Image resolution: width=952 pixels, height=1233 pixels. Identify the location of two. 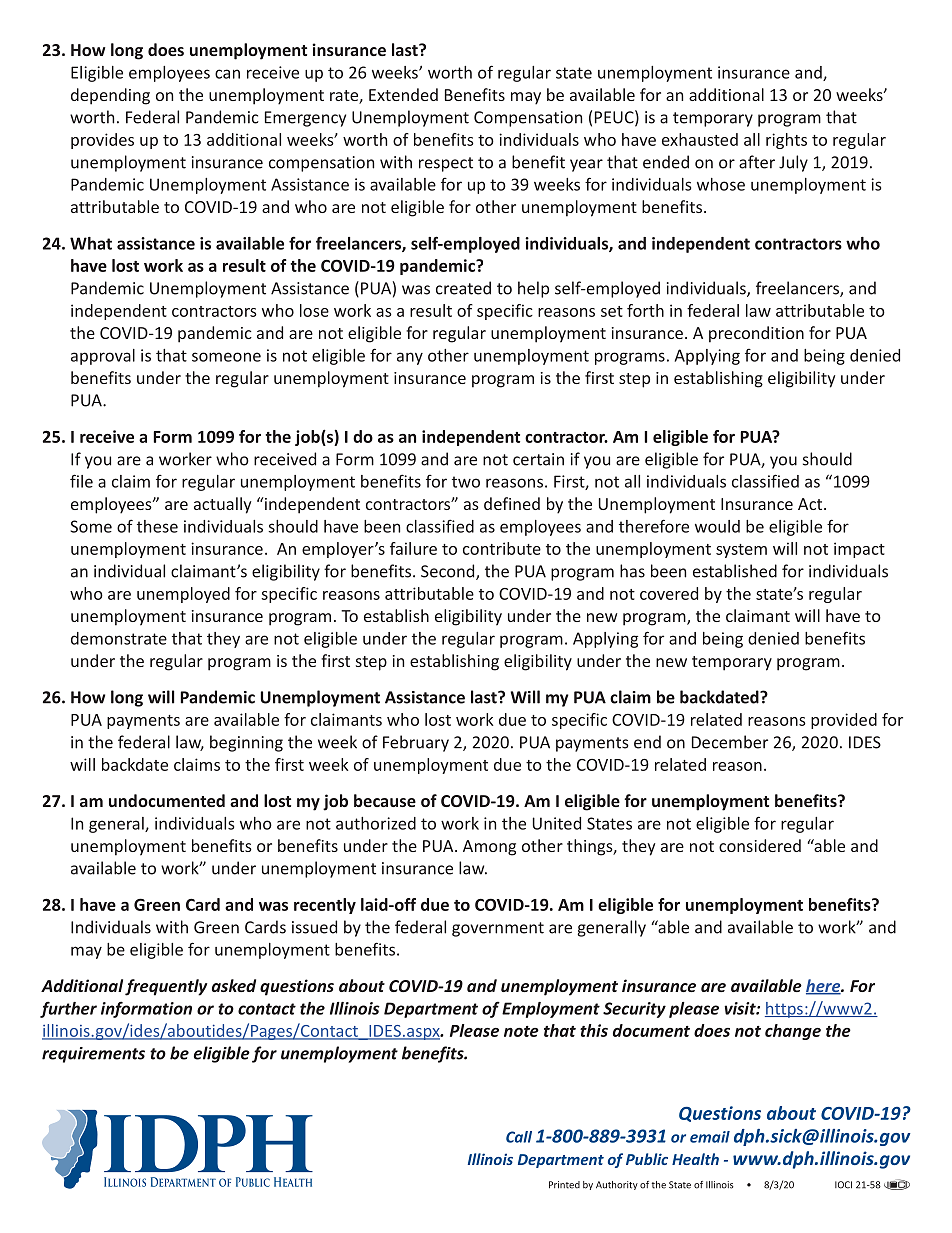
(466, 482).
